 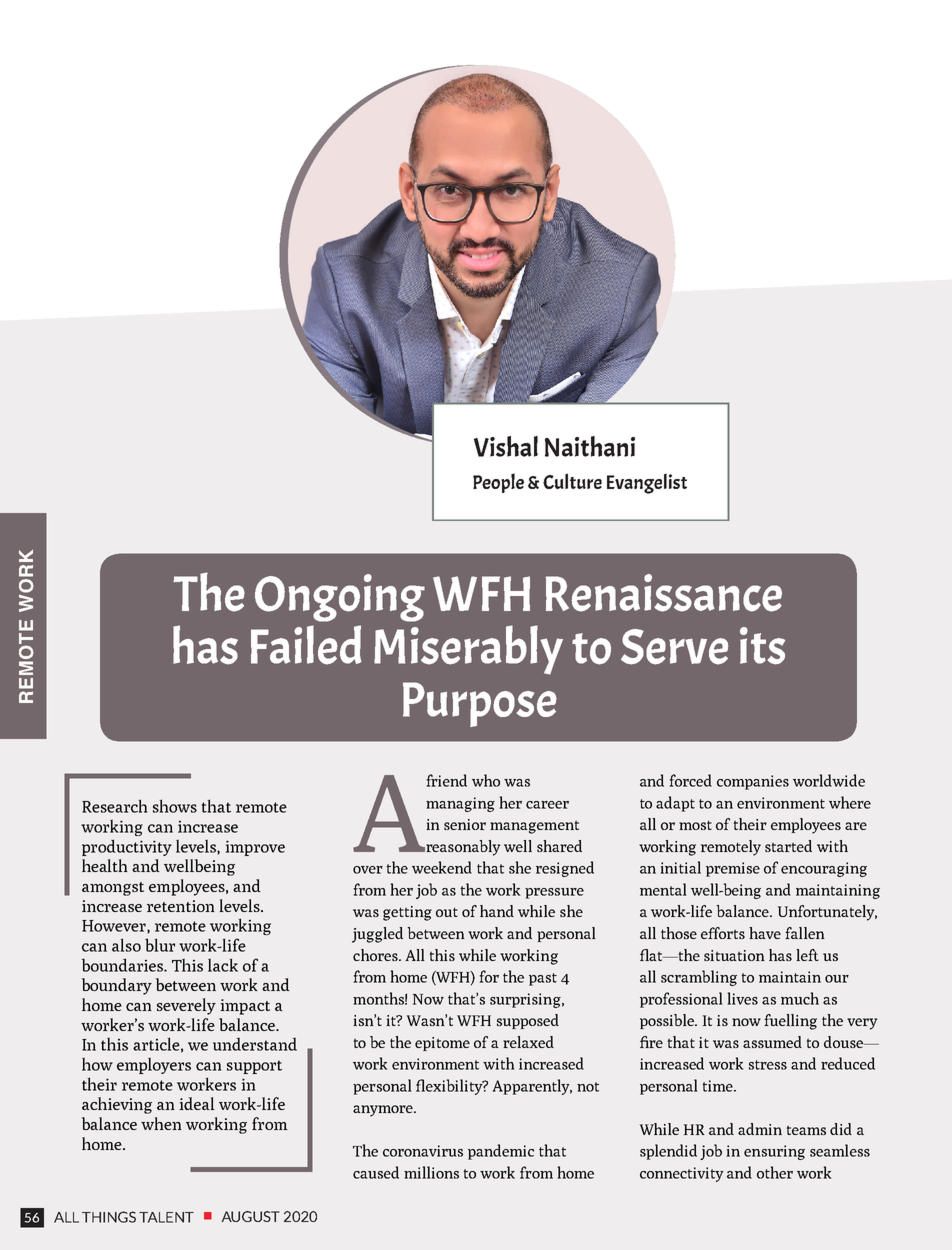 What do you see at coordinates (468, 650) in the document?
I see `Miserably` at bounding box center [468, 650].
